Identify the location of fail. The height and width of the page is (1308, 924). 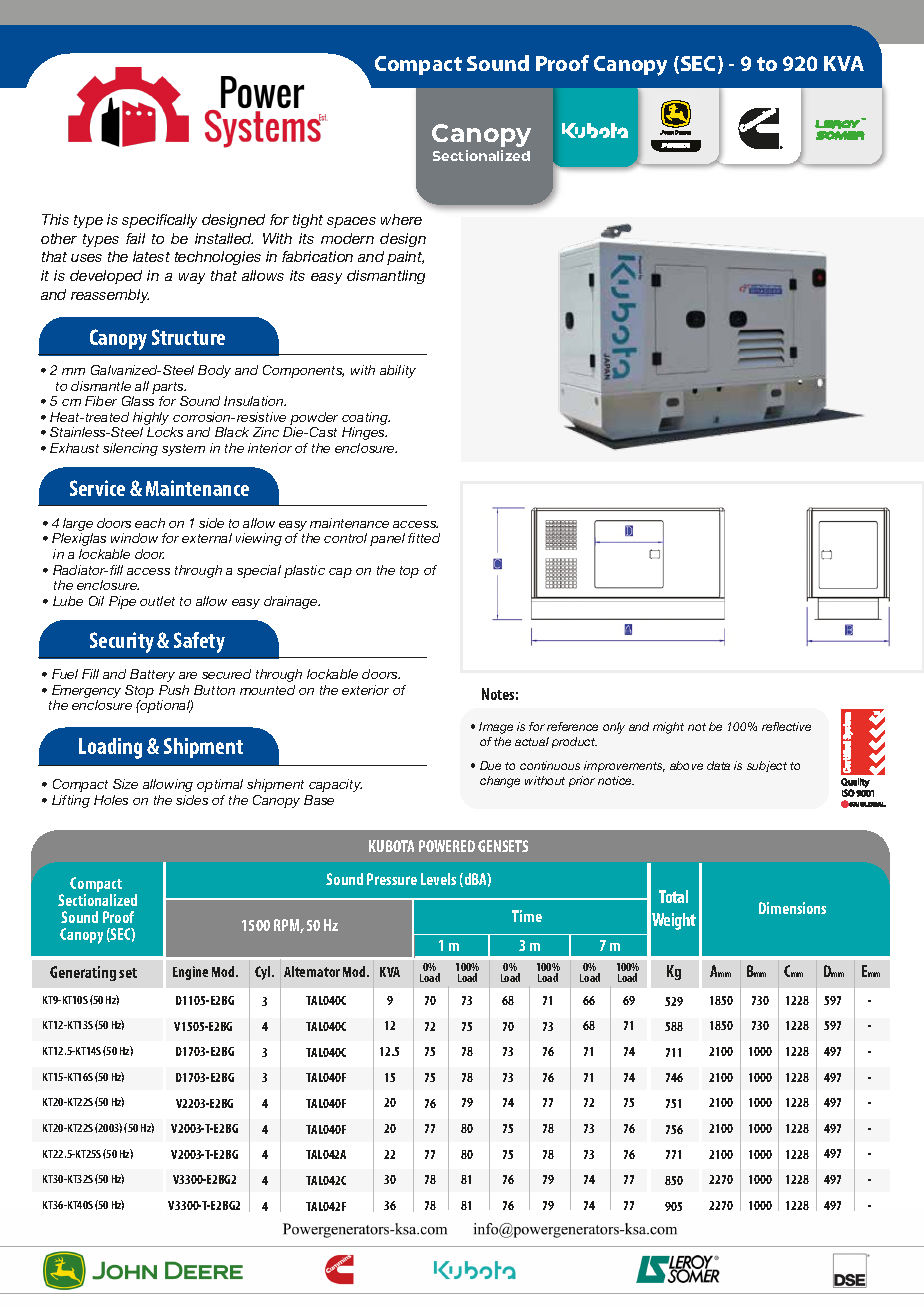
(135, 238).
